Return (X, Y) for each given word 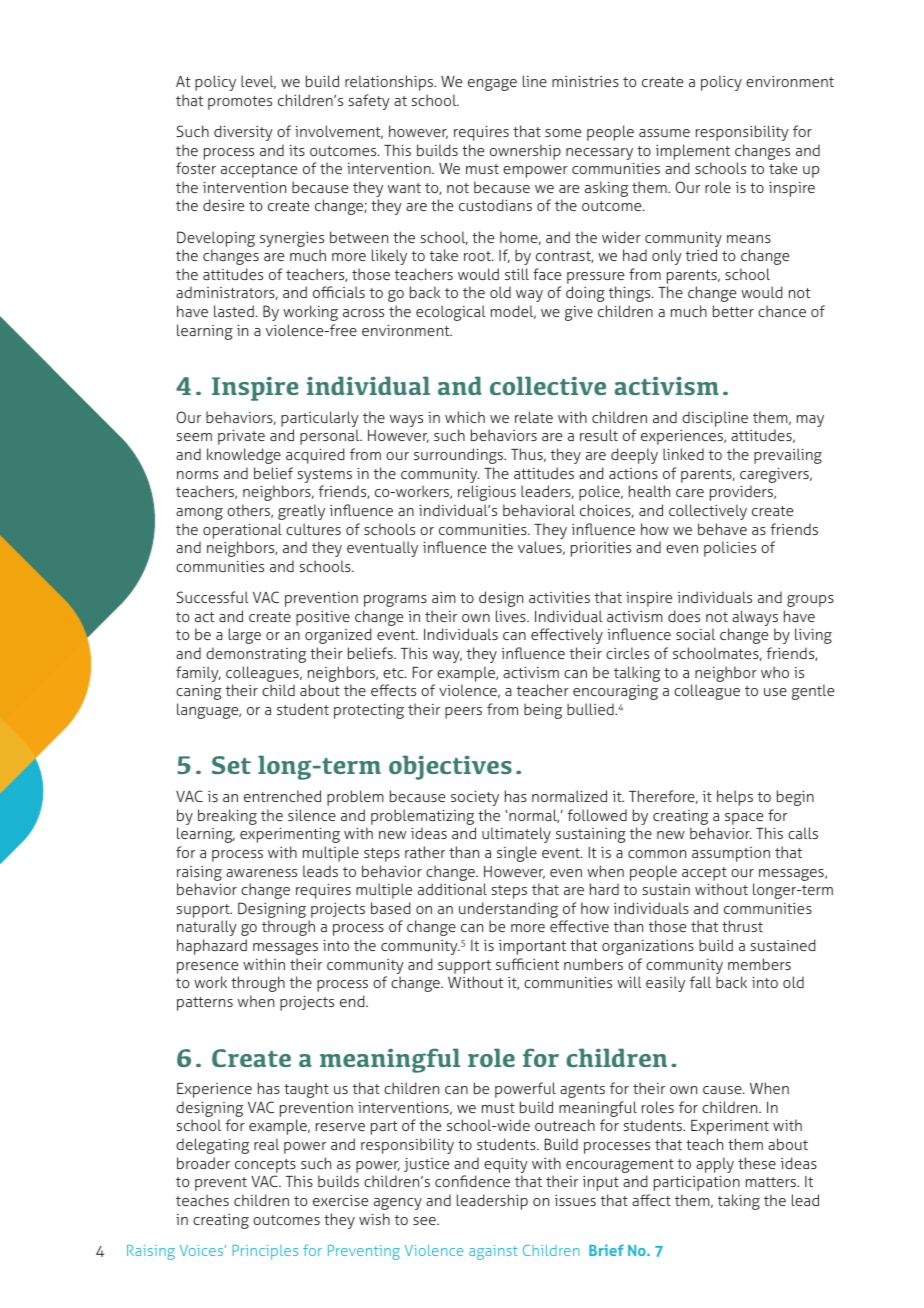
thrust (742, 926)
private (241, 437)
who (775, 672)
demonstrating (256, 655)
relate (534, 417)
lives (512, 616)
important (532, 947)
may (810, 421)
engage (492, 85)
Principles (265, 1252)
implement (693, 152)
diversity (243, 133)
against (493, 1252)
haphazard (212, 947)
